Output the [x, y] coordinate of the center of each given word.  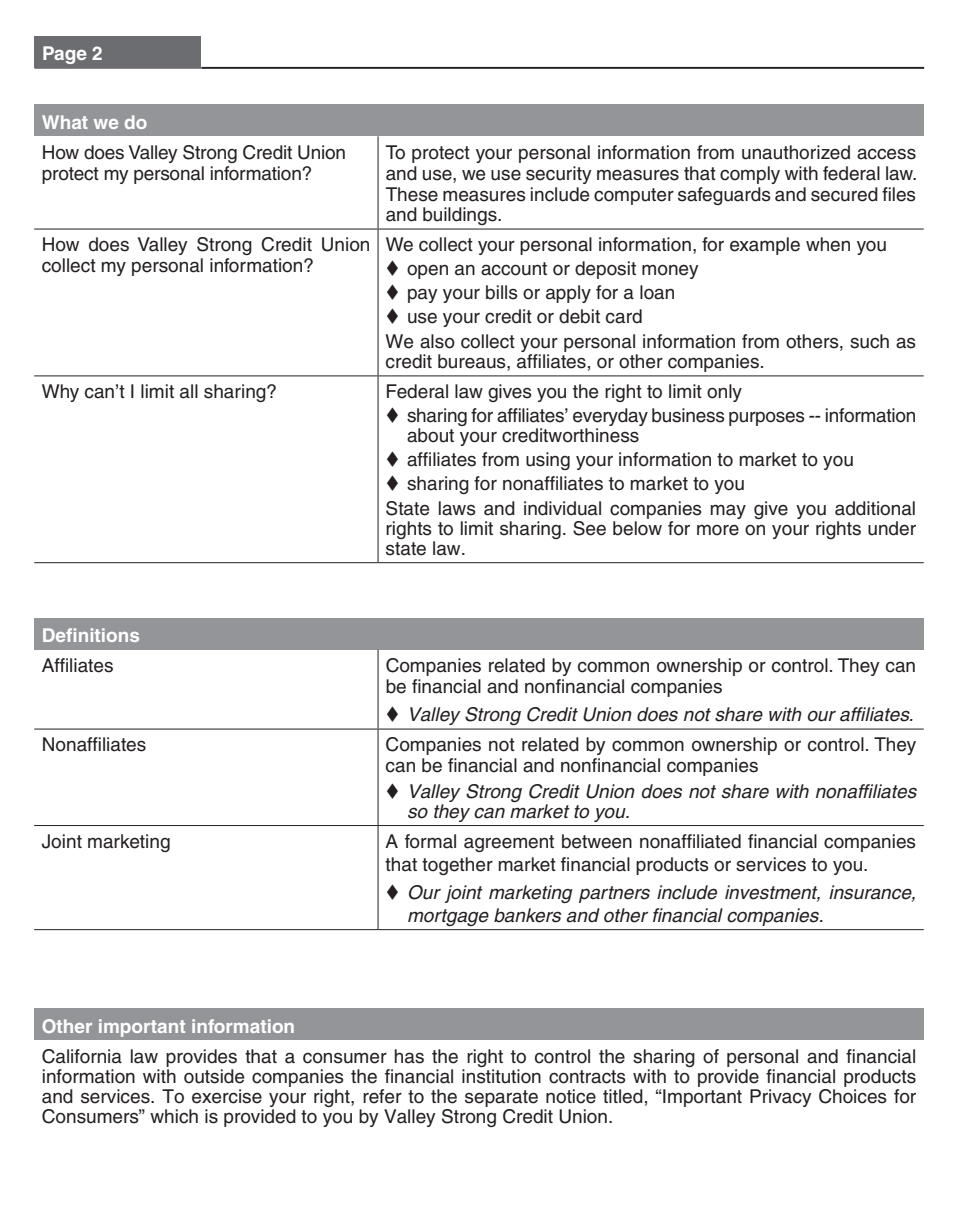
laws [457, 508]
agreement [509, 843]
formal [430, 841]
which [174, 1116]
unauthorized [796, 152]
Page [65, 55]
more [718, 530]
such [869, 341]
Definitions [91, 635]
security [559, 175]
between [597, 841]
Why [60, 393]
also [437, 341]
